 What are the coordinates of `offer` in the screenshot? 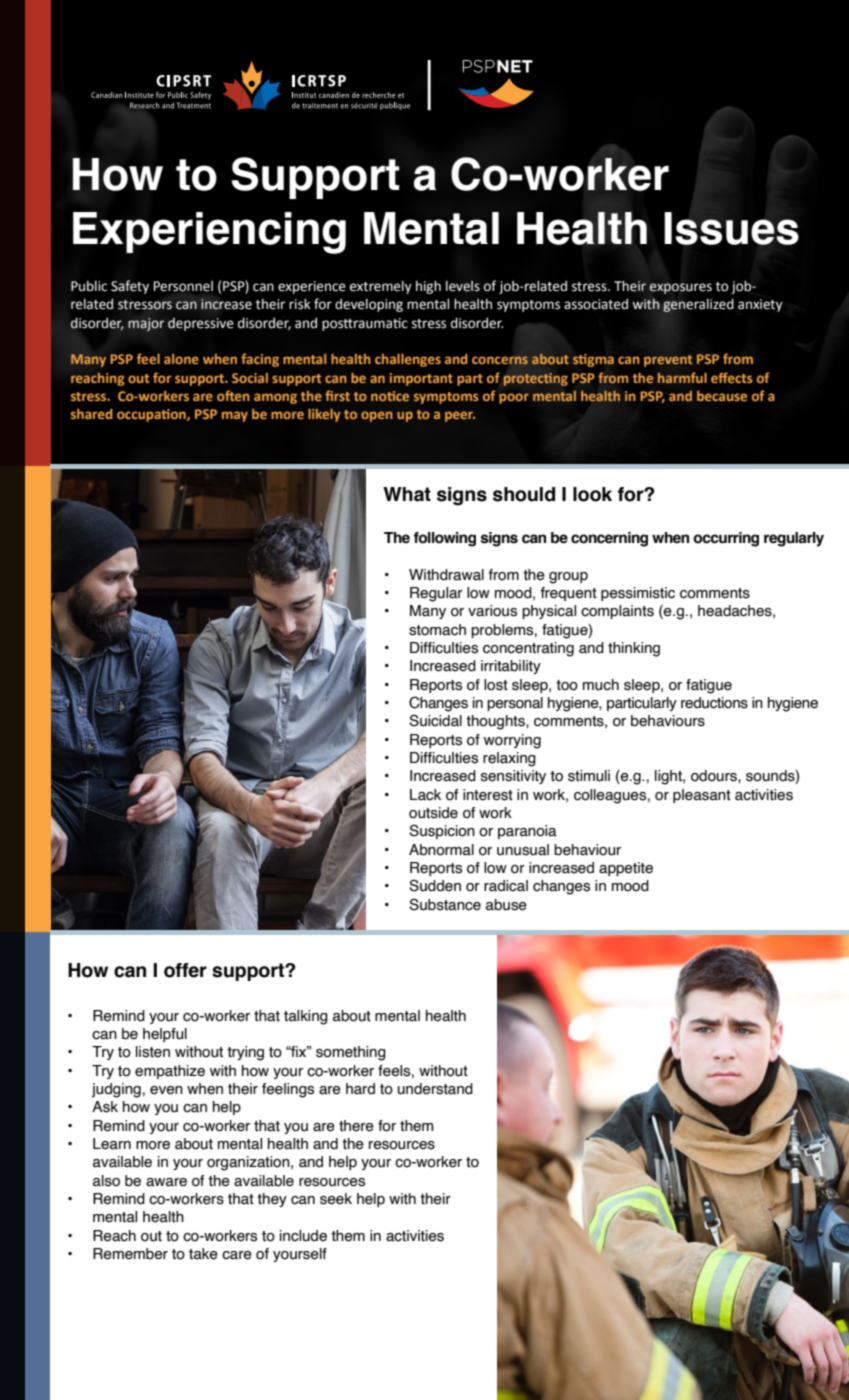 It's located at (185, 970).
